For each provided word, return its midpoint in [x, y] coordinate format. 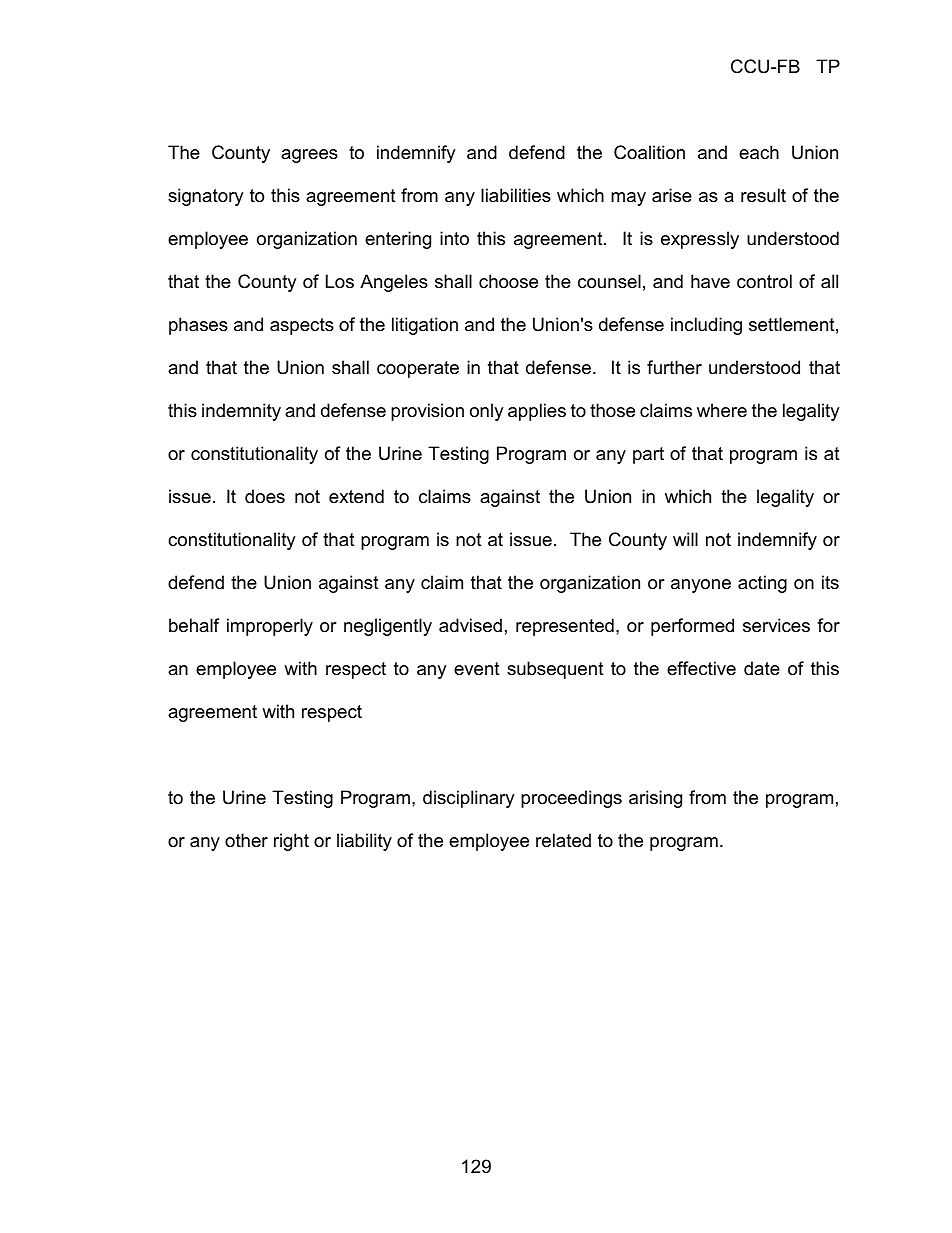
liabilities [516, 195]
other [246, 840]
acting [762, 584]
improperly [270, 627]
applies [537, 412]
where [722, 410]
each [759, 152]
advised [470, 625]
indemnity [241, 412]
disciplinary [469, 799]
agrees [309, 156]
